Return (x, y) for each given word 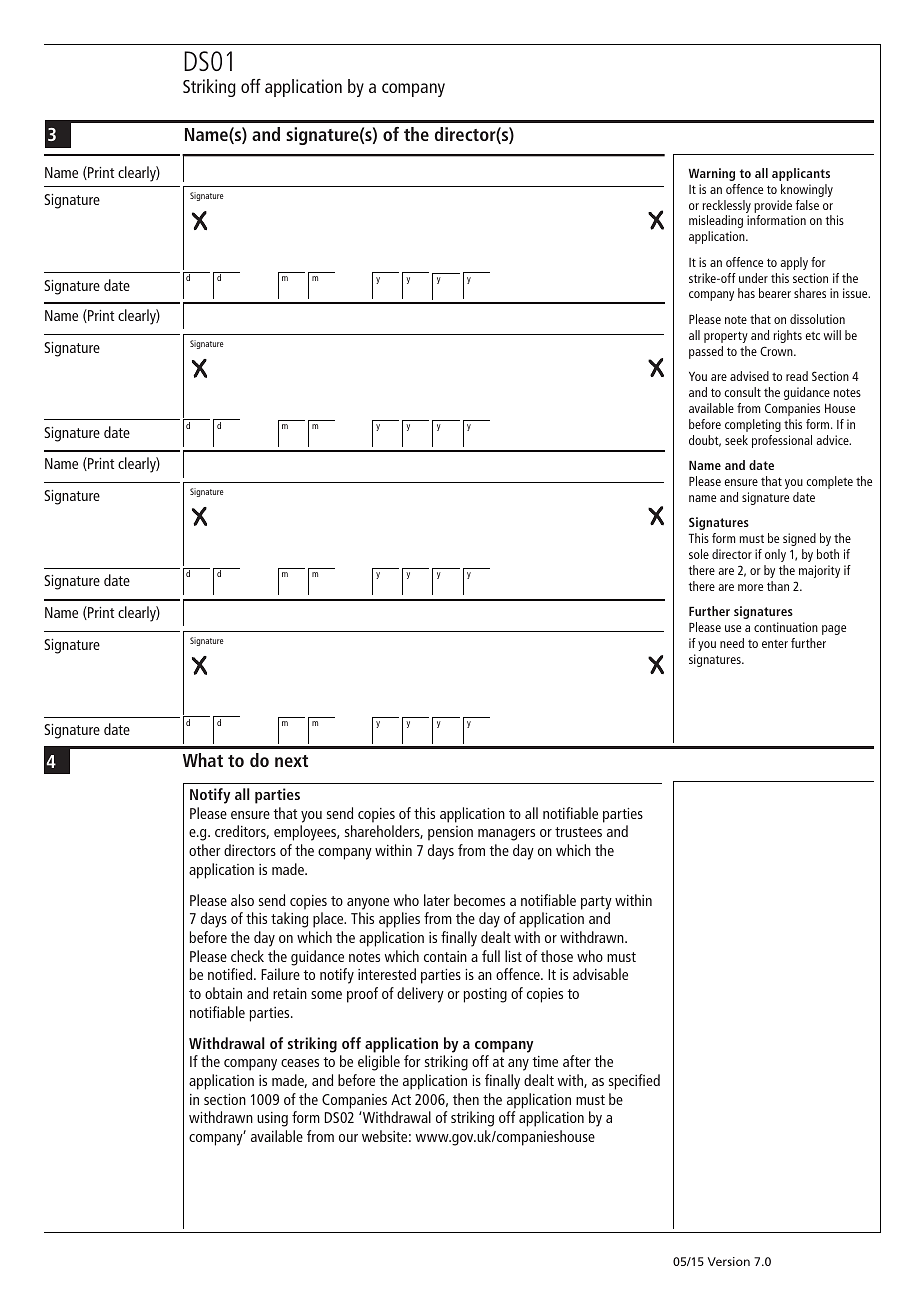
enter (775, 644)
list (513, 956)
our (348, 1138)
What (203, 760)
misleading (716, 221)
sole (699, 554)
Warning (712, 174)
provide (773, 206)
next (291, 761)
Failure (280, 974)
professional (782, 441)
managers (506, 835)
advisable (600, 974)
